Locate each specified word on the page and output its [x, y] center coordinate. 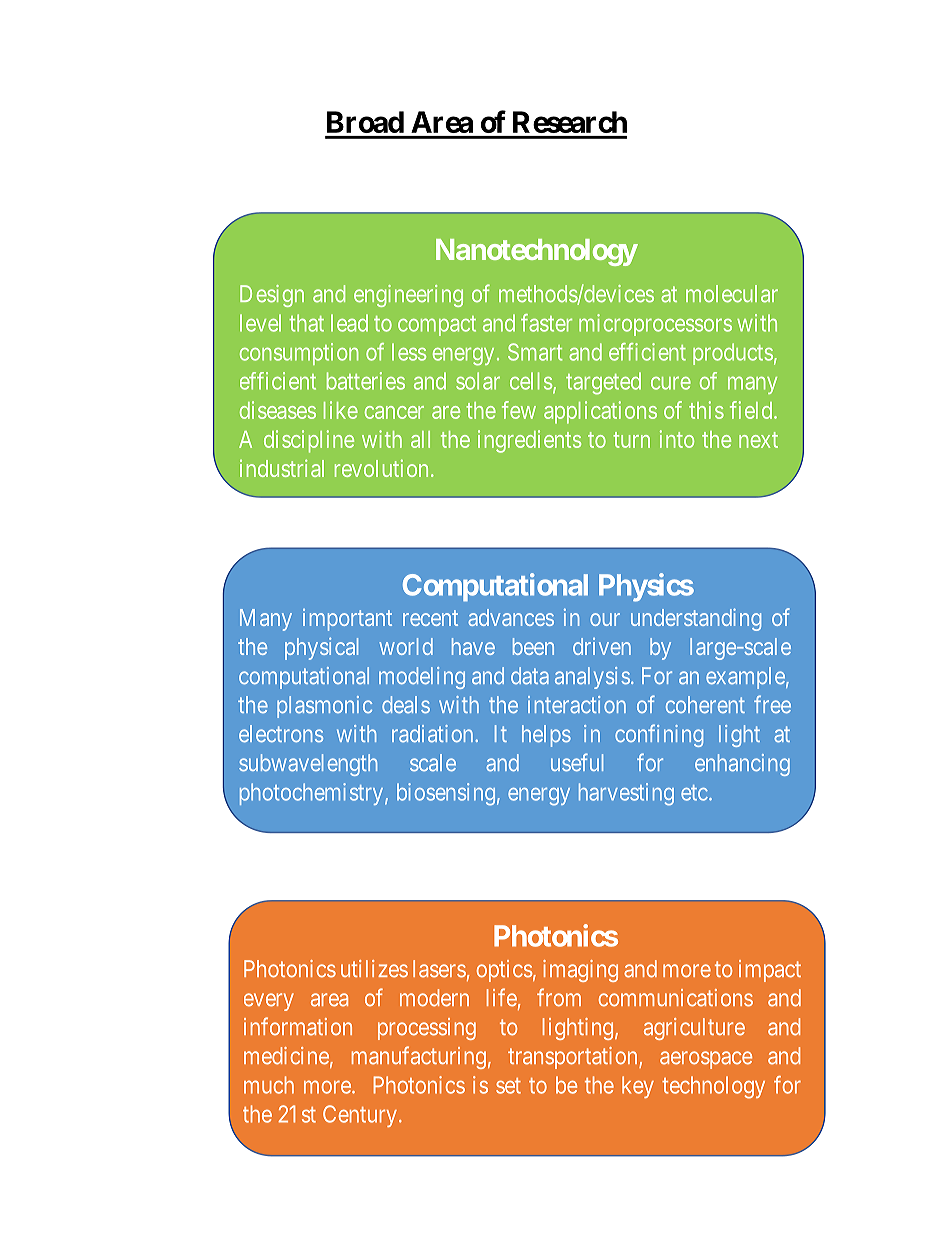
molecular [732, 294]
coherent [705, 704]
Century [360, 1116]
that [306, 323]
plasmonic [324, 707]
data [530, 676]
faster [546, 323]
